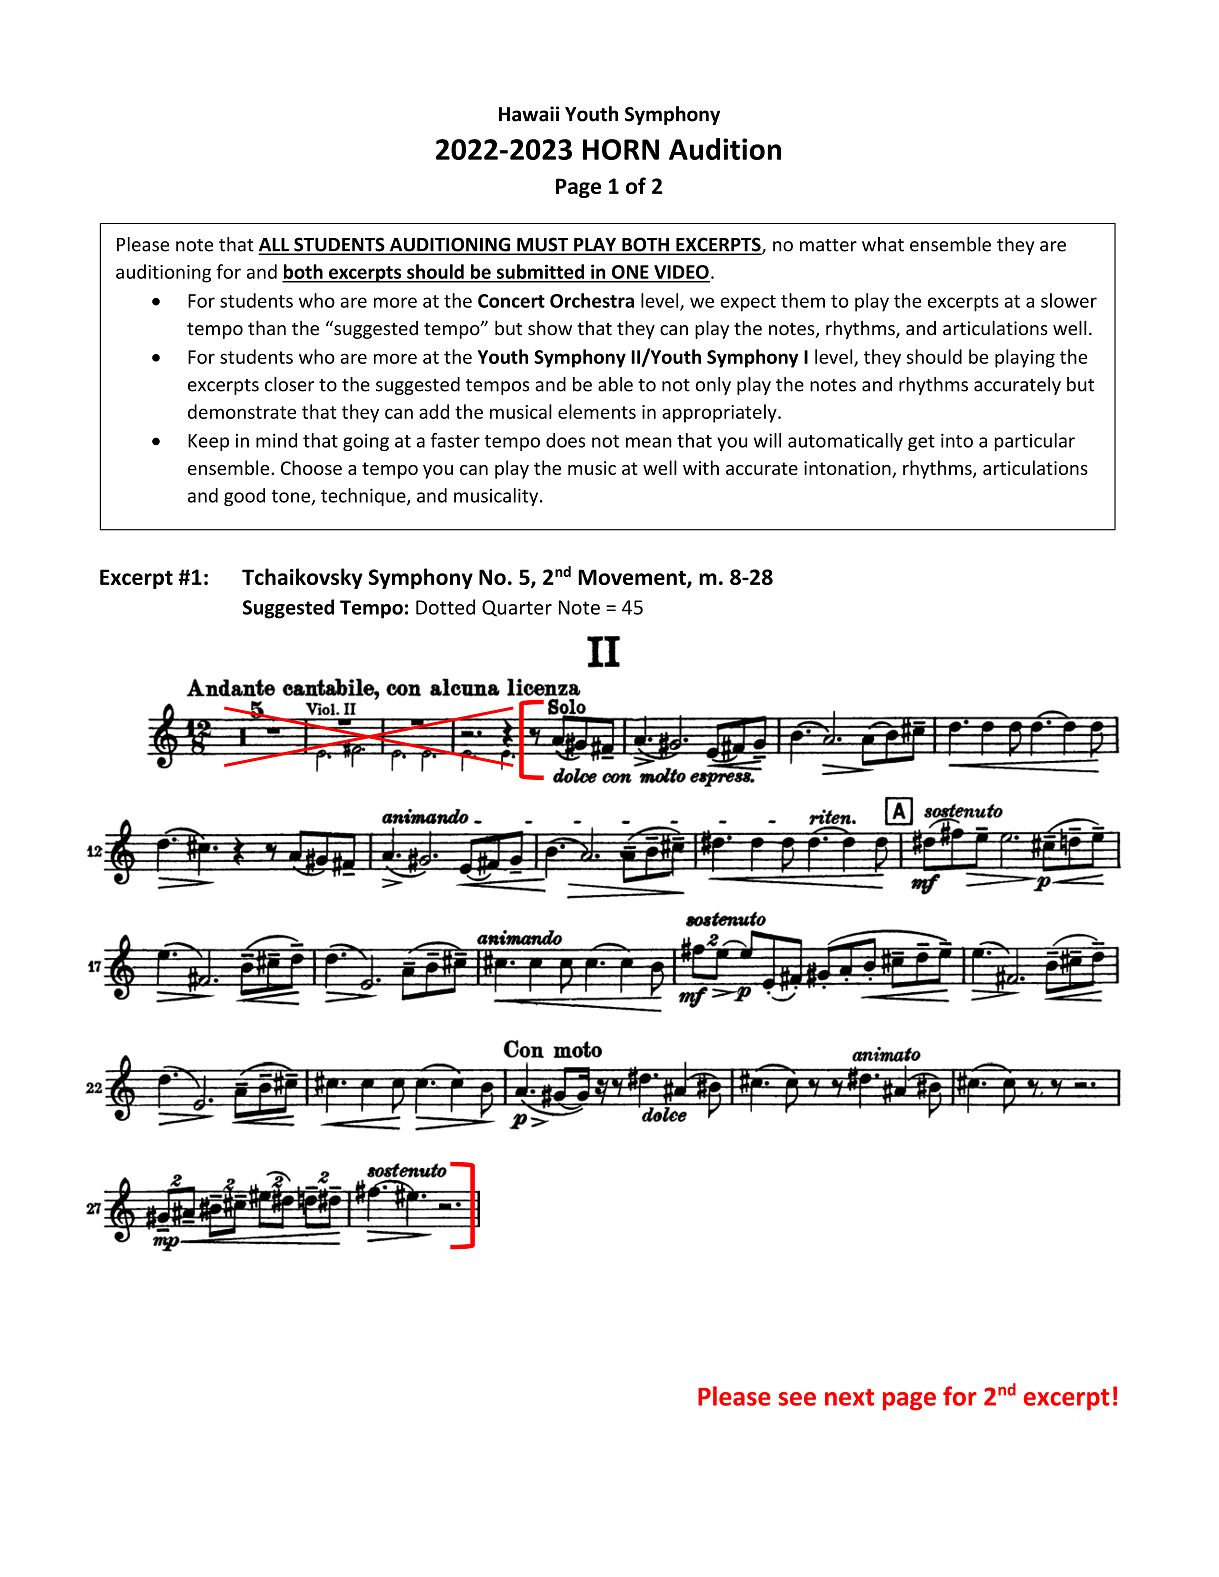 This screenshot has height=1577, width=1219. I want to click on Tchaikovsky, so click(302, 578).
